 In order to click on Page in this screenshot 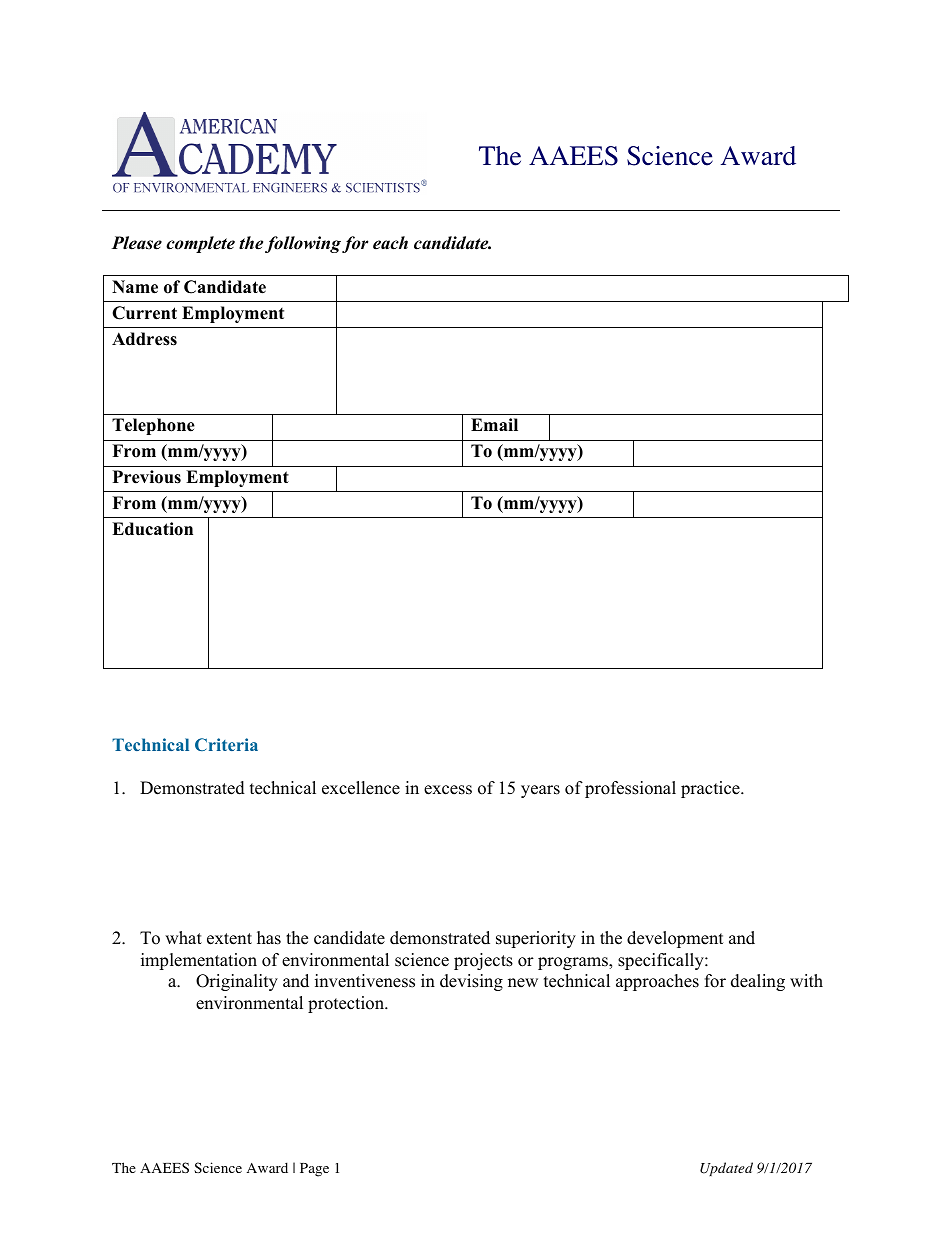, I will do `click(314, 1170)`.
